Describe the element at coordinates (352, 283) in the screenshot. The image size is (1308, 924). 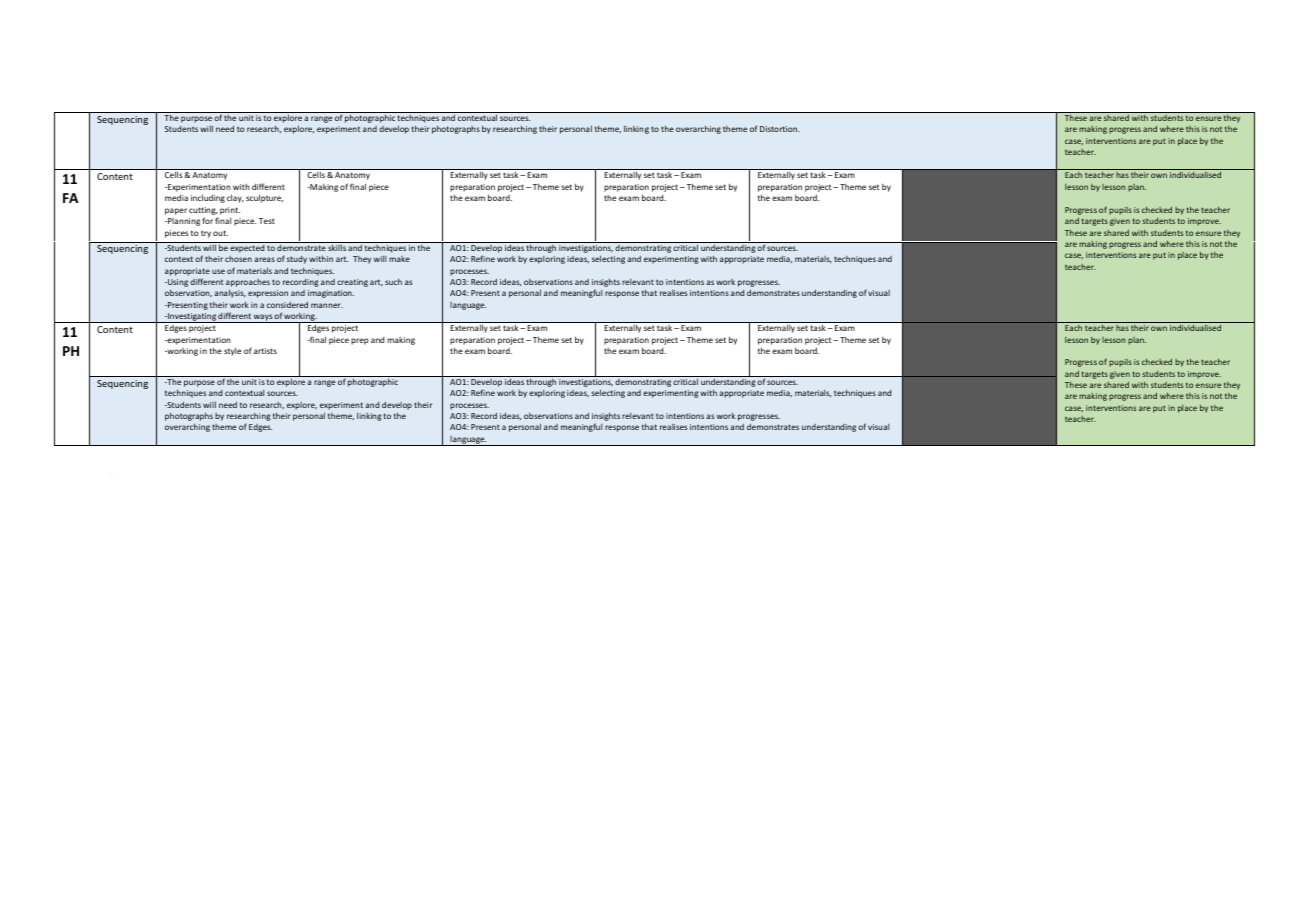
I see `creating` at that location.
